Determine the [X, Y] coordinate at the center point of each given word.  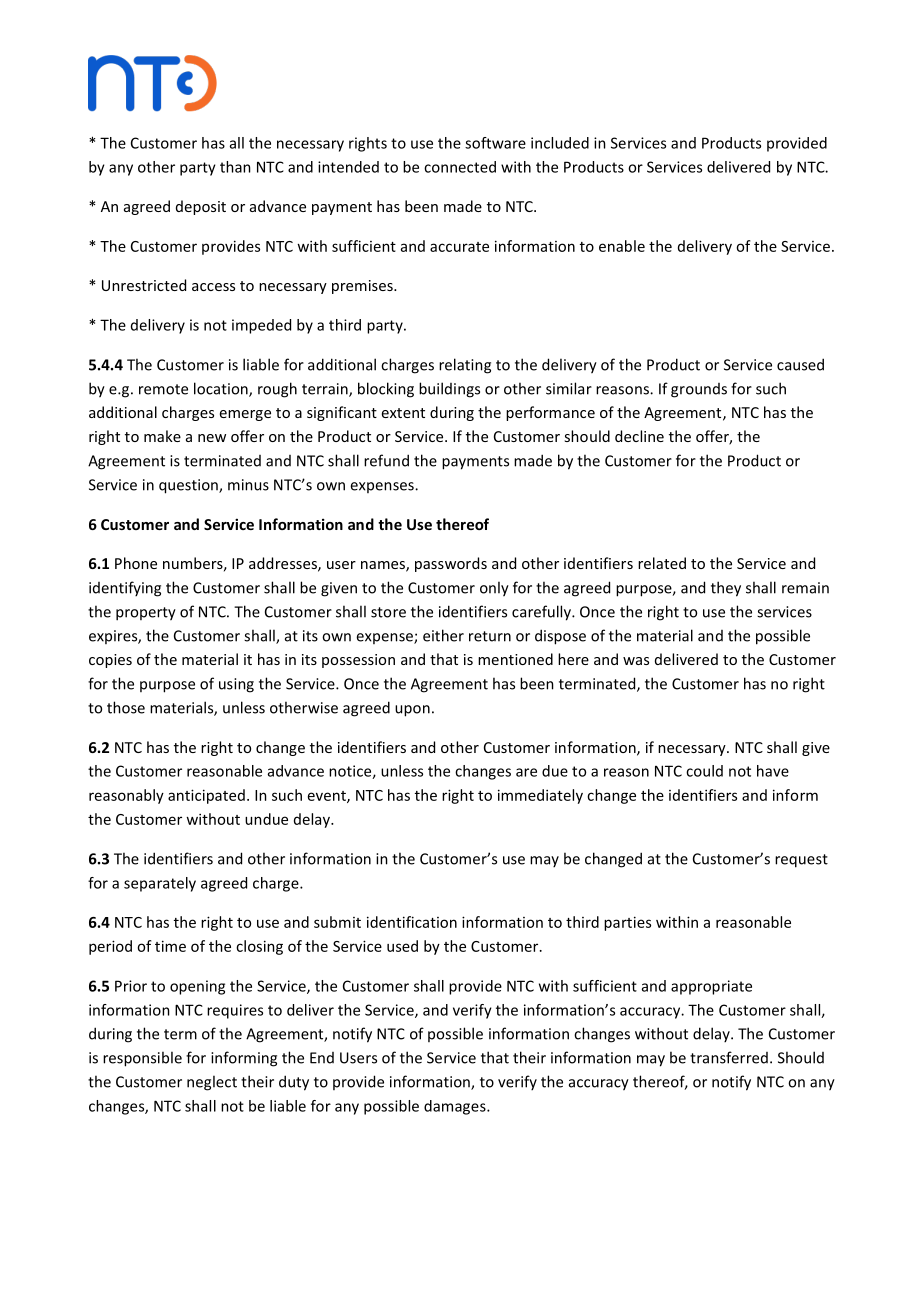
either [443, 635]
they [726, 589]
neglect [212, 1083]
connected [460, 167]
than [235, 167]
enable [622, 246]
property [146, 614]
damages [456, 1107]
